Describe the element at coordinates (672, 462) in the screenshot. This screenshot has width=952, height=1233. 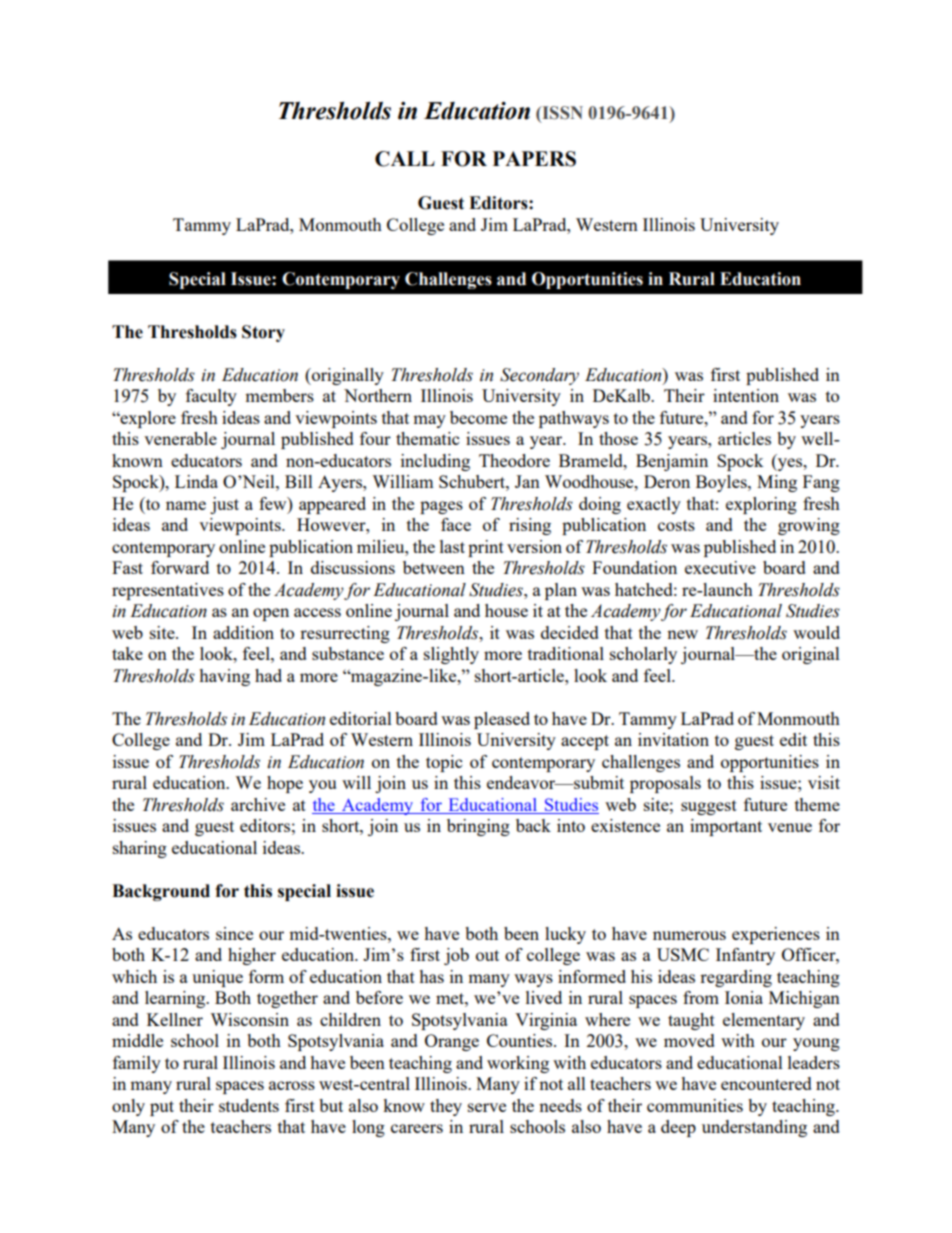
I see `Benjamin` at that location.
